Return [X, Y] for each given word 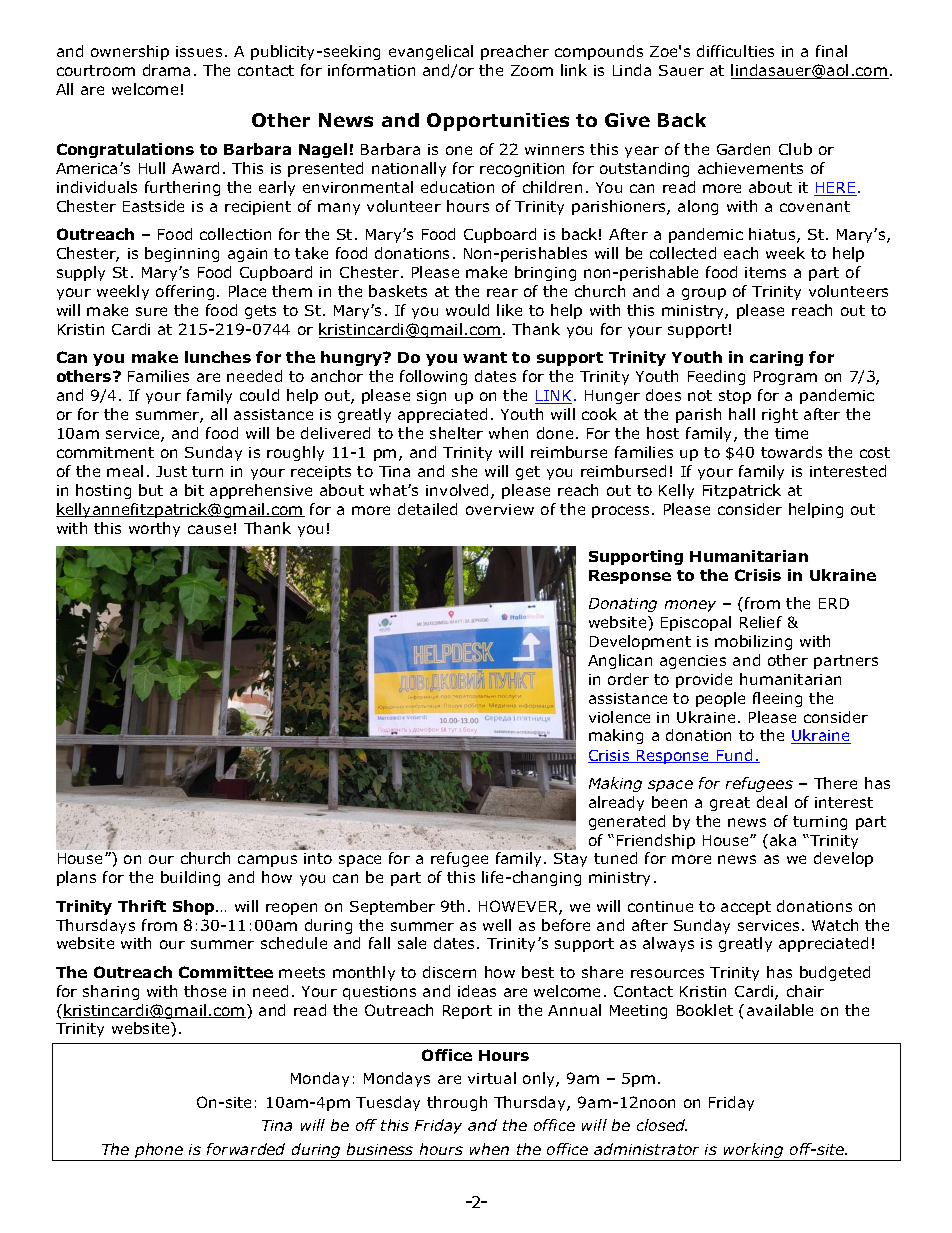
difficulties [735, 51]
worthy [154, 529]
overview [500, 509]
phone [159, 1152]
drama [166, 70]
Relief [761, 622]
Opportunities [498, 122]
